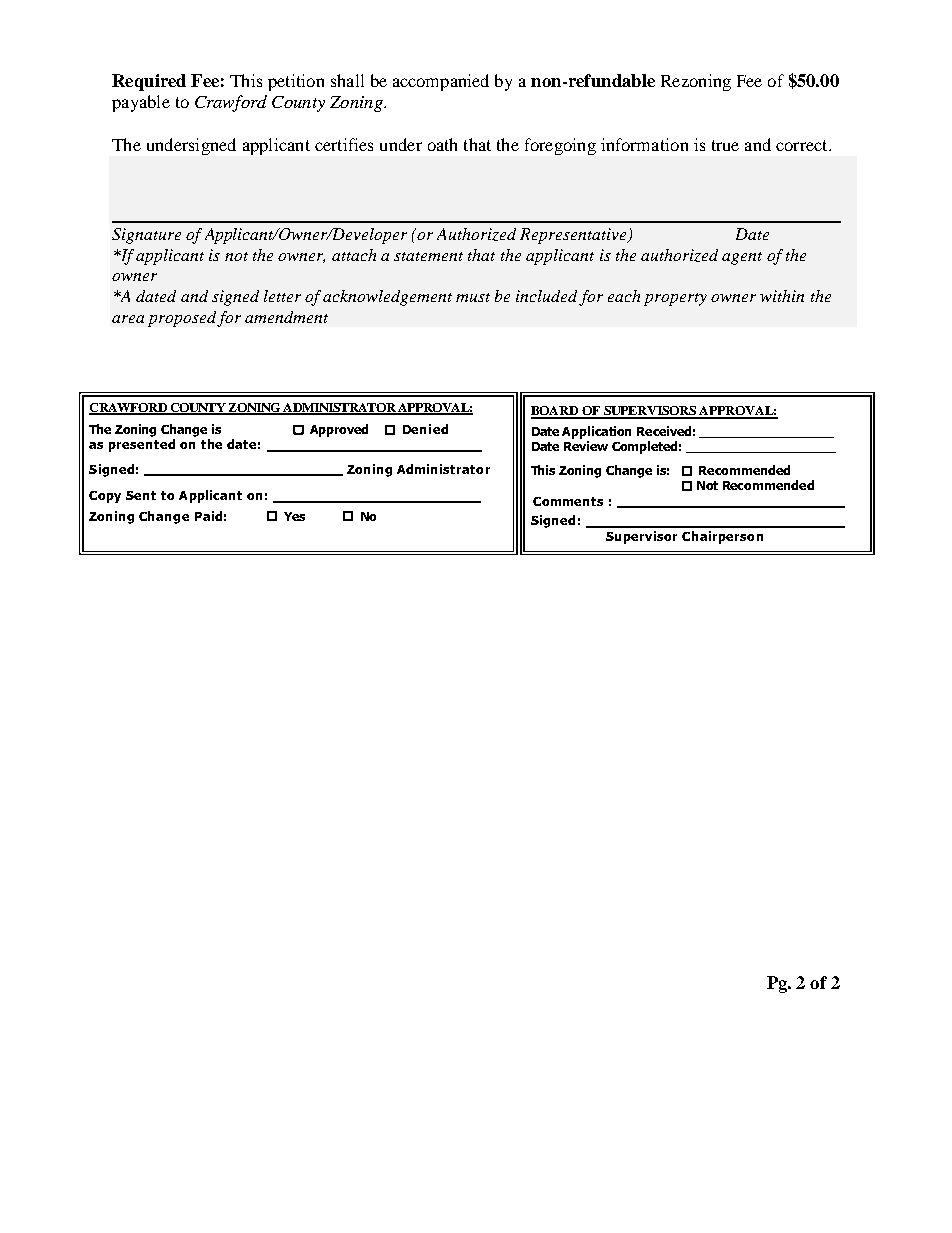 This screenshot has width=952, height=1233. I want to click on Required, so click(149, 82).
